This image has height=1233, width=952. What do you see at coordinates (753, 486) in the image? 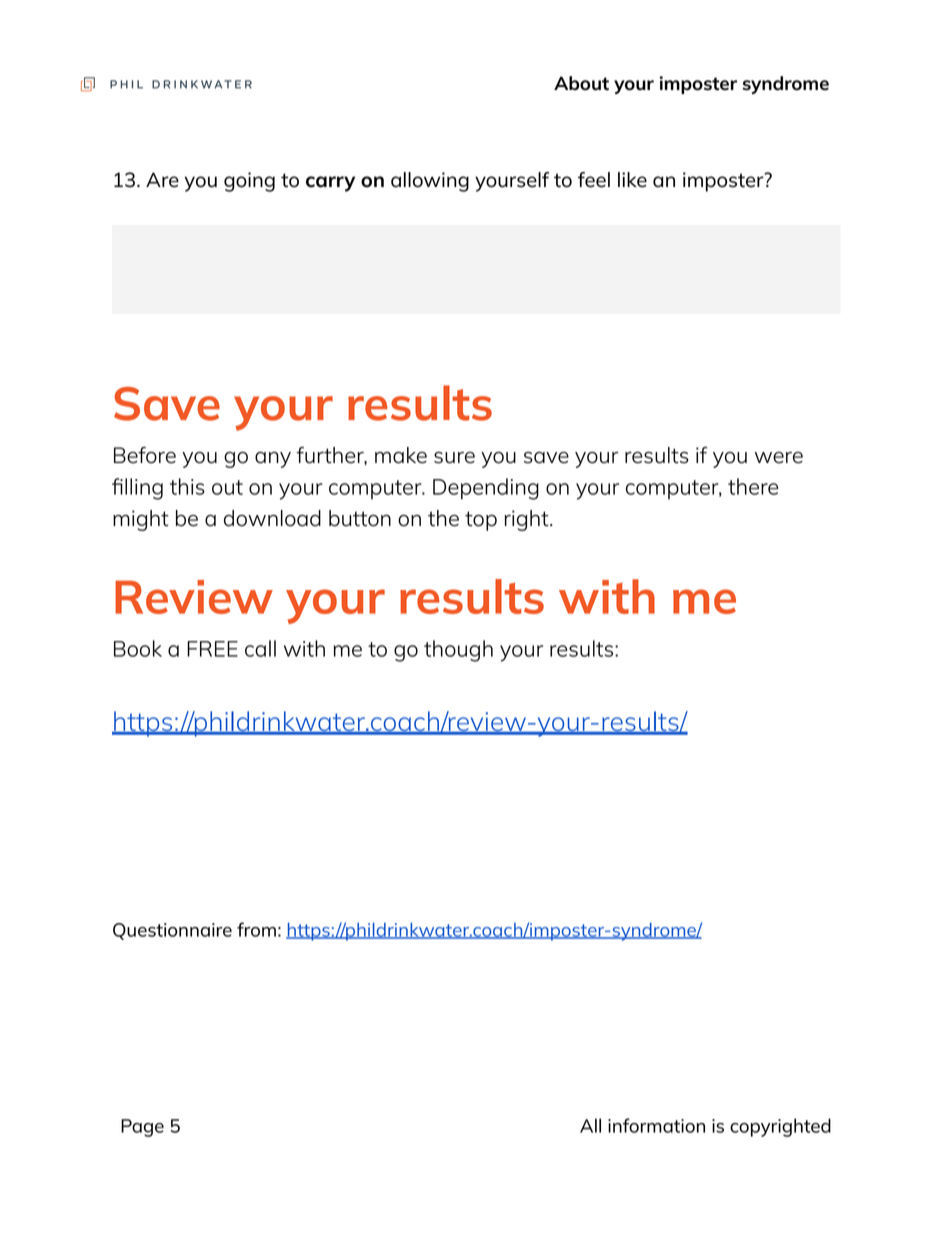
I see `there` at bounding box center [753, 486].
